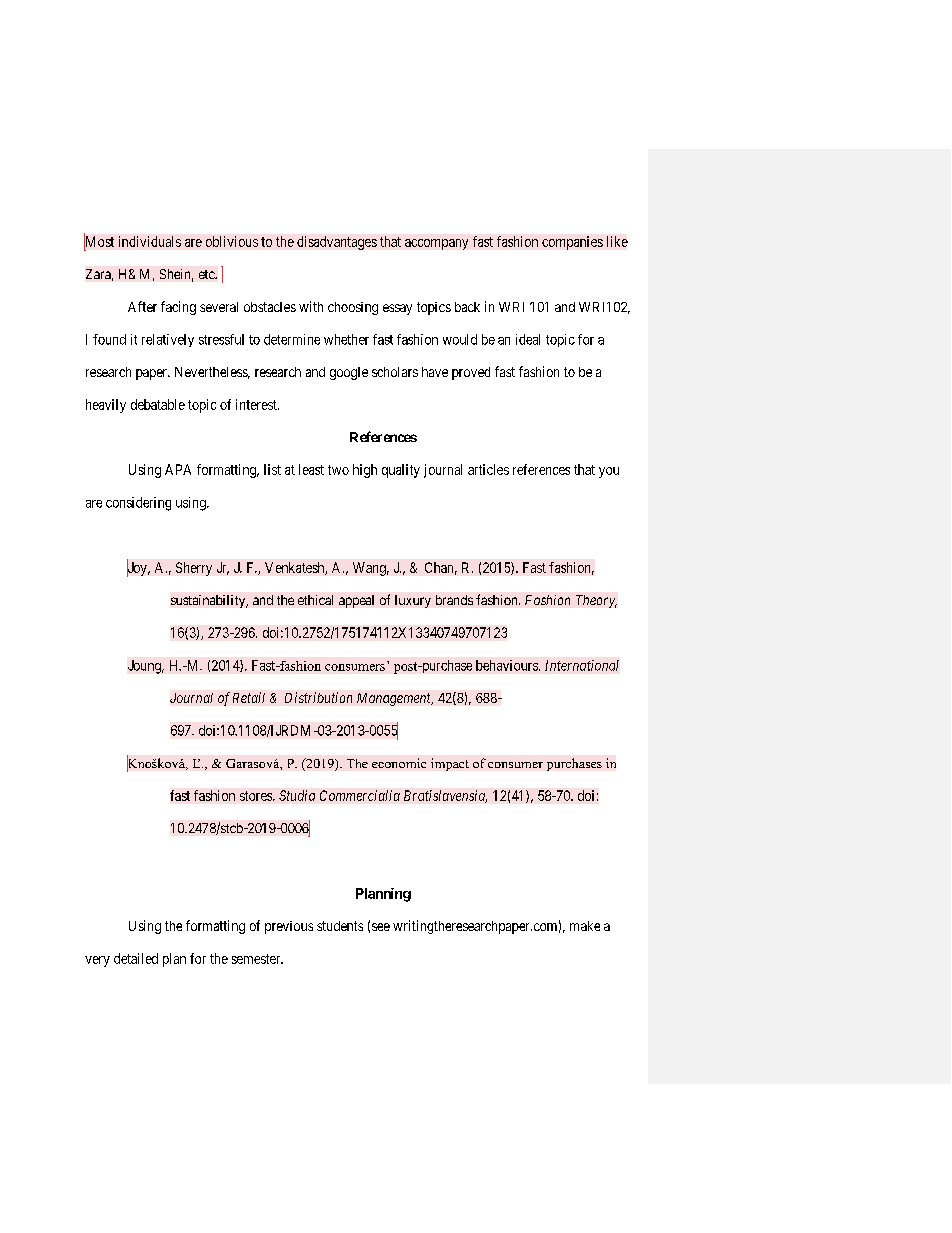 This page has height=1233, width=952. Describe the element at coordinates (340, 926) in the page. I see `students` at that location.
